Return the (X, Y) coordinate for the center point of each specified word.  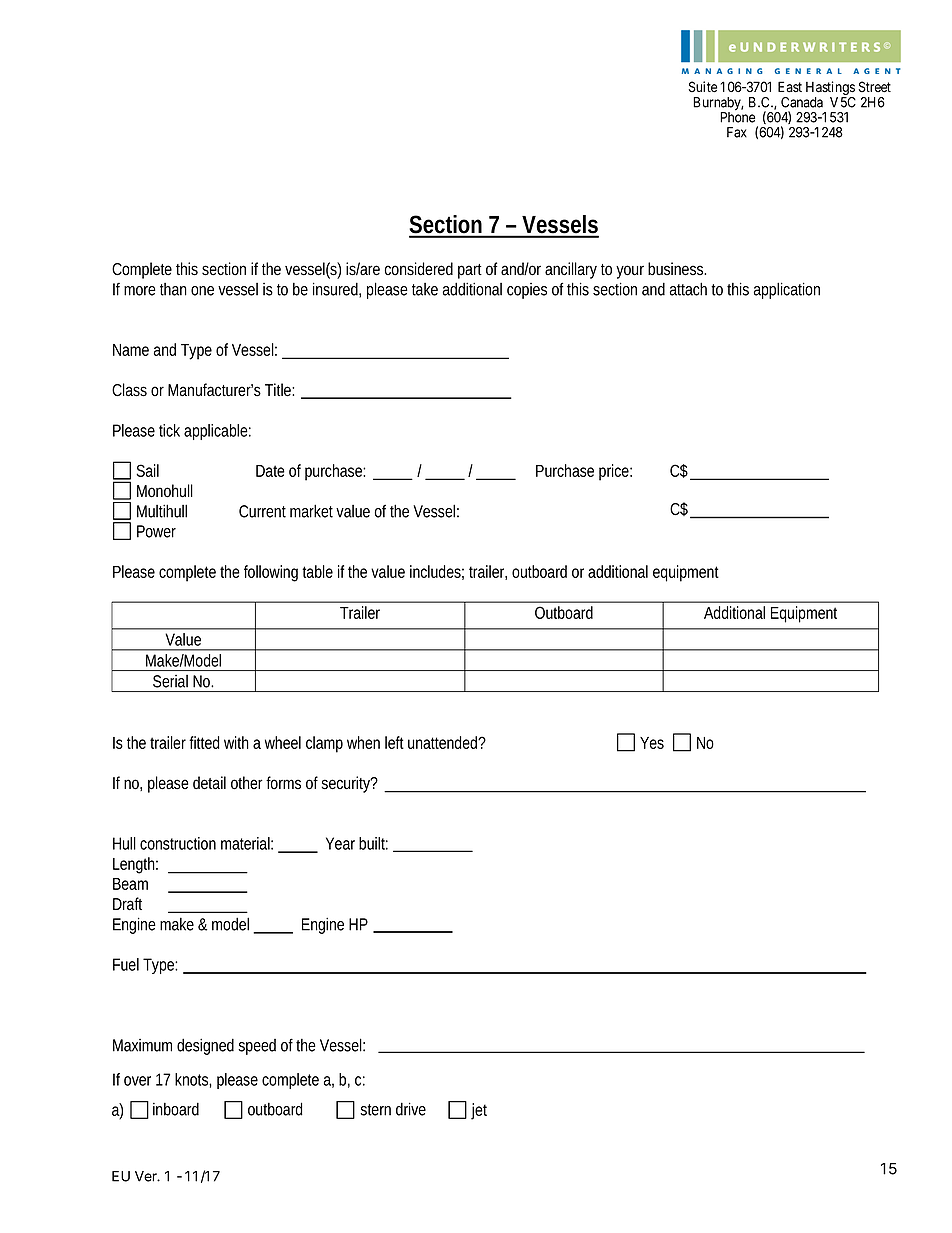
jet (479, 1111)
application (787, 290)
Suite (703, 87)
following (271, 573)
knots (193, 1080)
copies (527, 291)
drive (411, 1109)
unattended (444, 742)
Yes (652, 743)
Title (279, 390)
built (373, 843)
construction (178, 843)
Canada (802, 102)
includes (437, 572)
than (173, 289)
